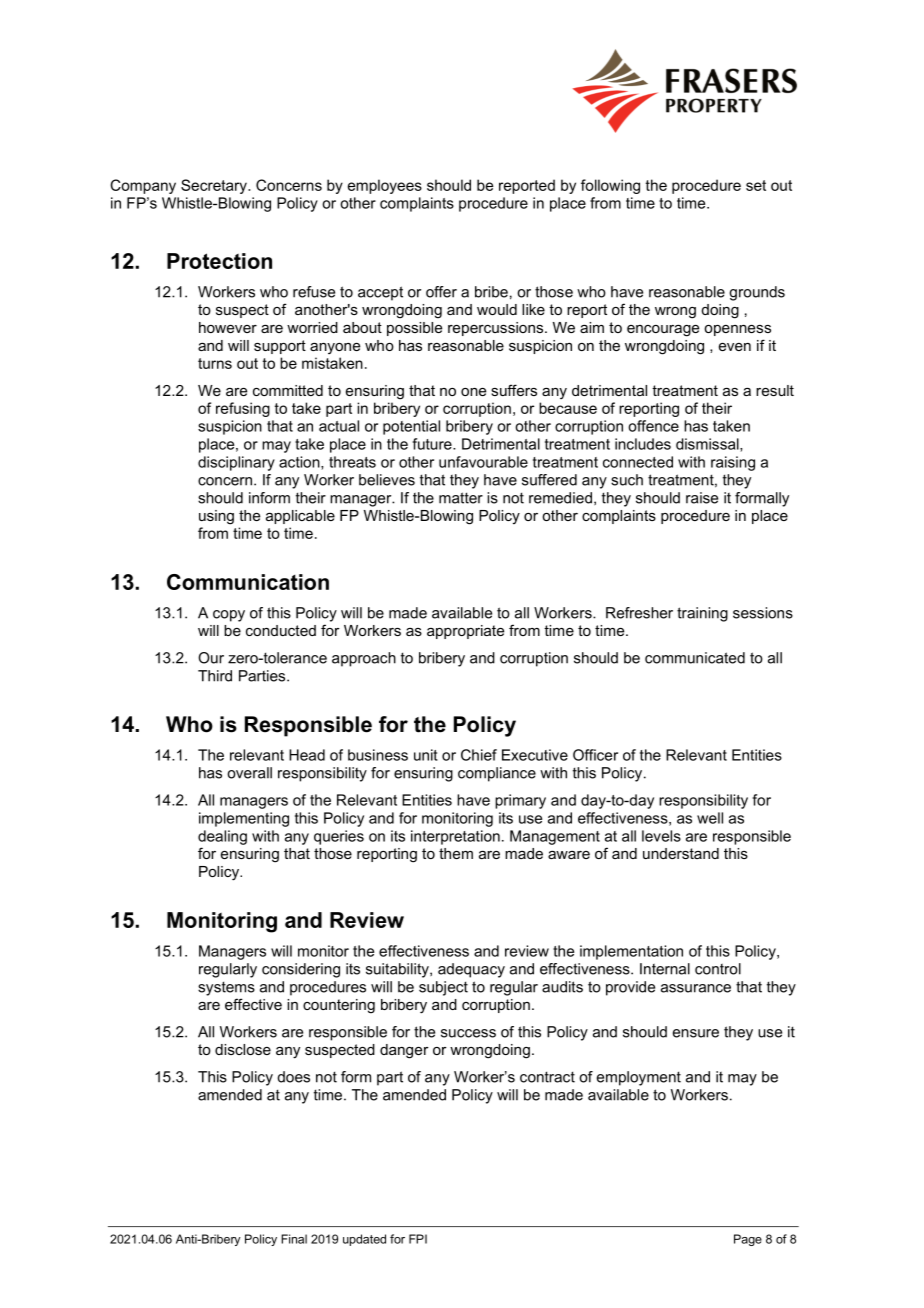  Describe the element at coordinates (756, 185) in the screenshot. I see `set` at that location.
